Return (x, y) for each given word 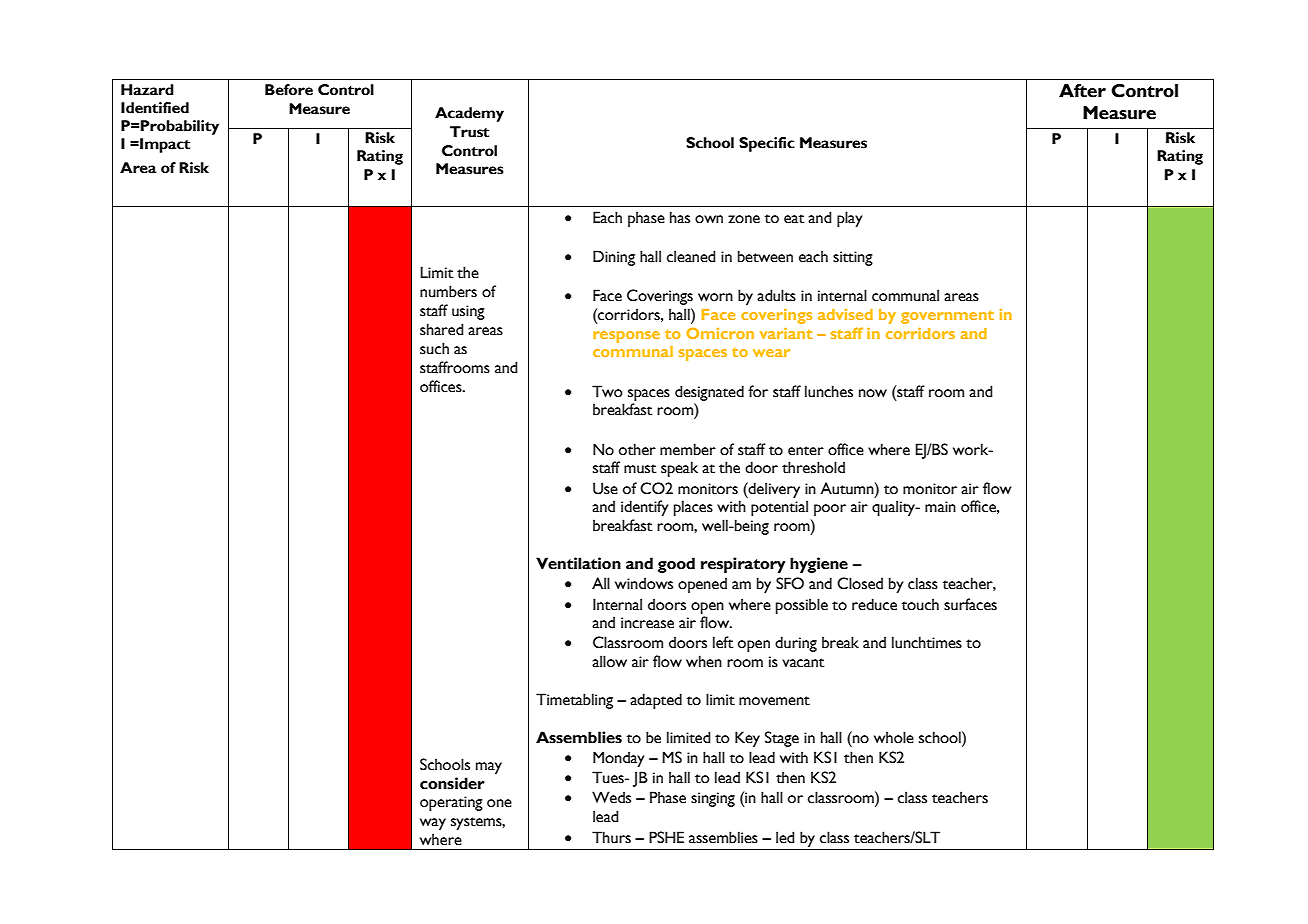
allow (609, 661)
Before (289, 90)
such (434, 348)
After (1082, 91)
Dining (614, 258)
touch (920, 604)
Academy (469, 114)
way (433, 824)
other (637, 449)
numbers (448, 291)
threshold (813, 467)
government (947, 317)
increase (647, 623)
